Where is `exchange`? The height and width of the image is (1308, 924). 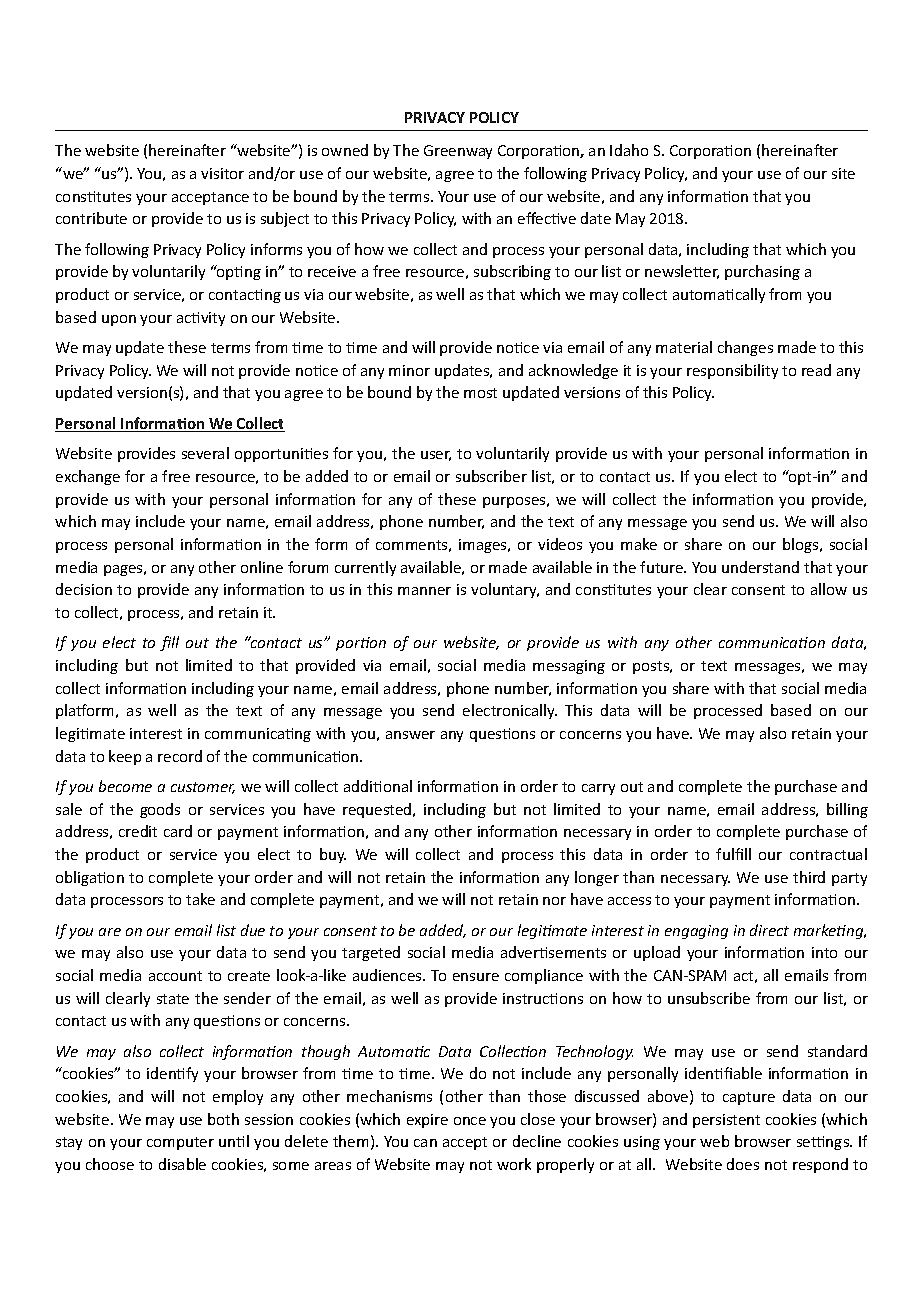
exchange is located at coordinates (88, 477).
